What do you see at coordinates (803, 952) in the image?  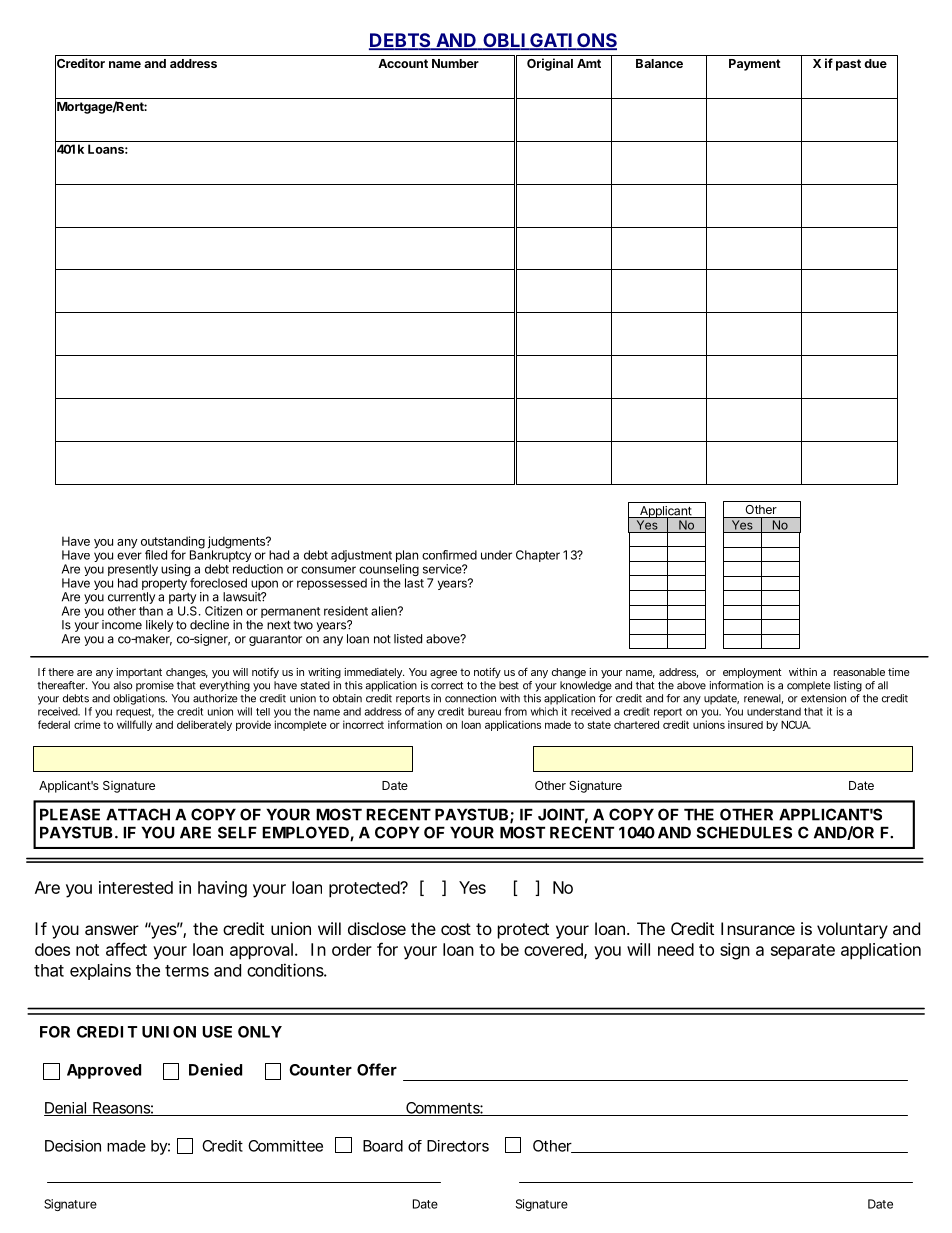 I see `separate` at bounding box center [803, 952].
